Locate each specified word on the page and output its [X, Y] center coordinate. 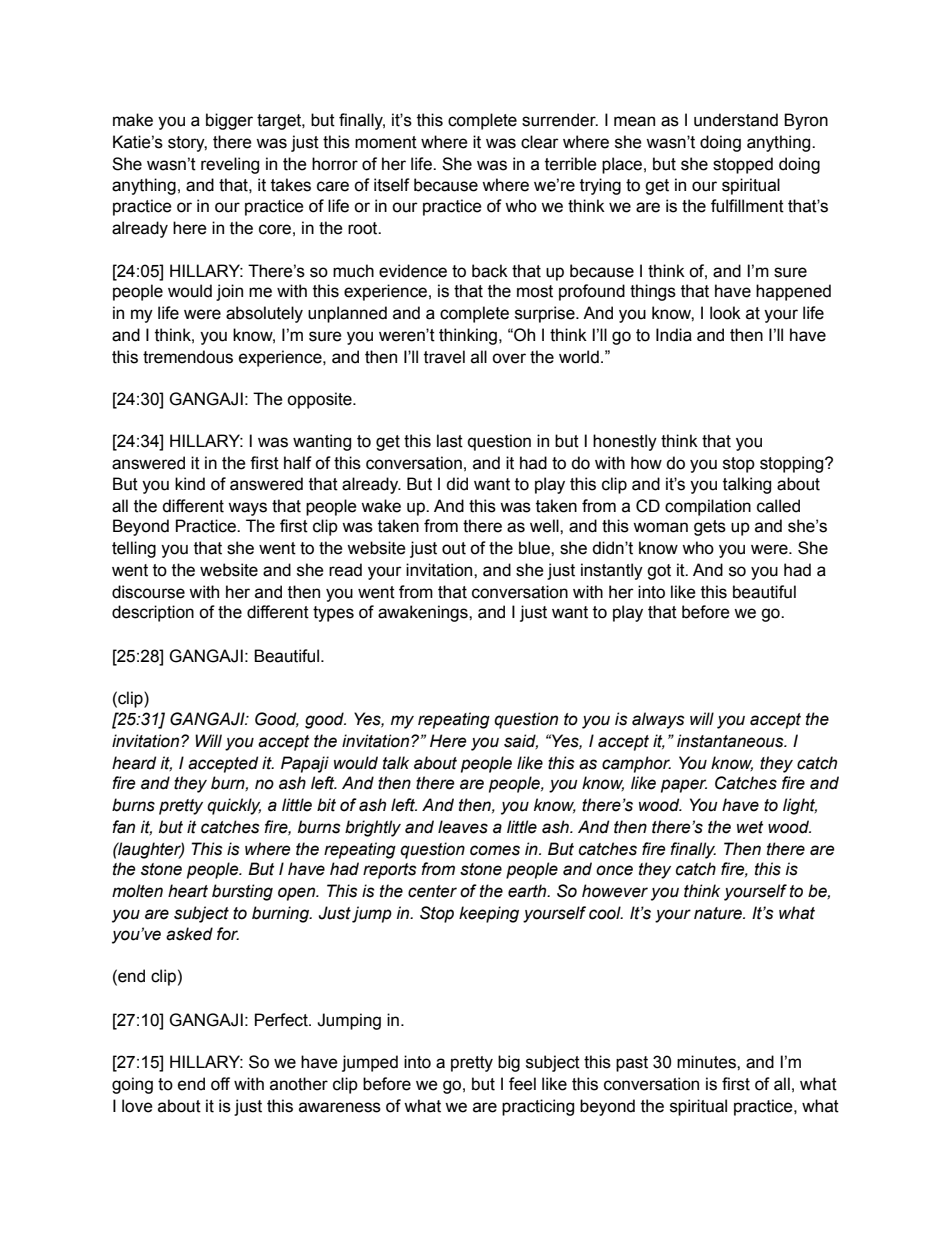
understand [736, 120]
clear [540, 142]
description [153, 613]
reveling [230, 165]
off [220, 1084]
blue [535, 548]
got [659, 572]
